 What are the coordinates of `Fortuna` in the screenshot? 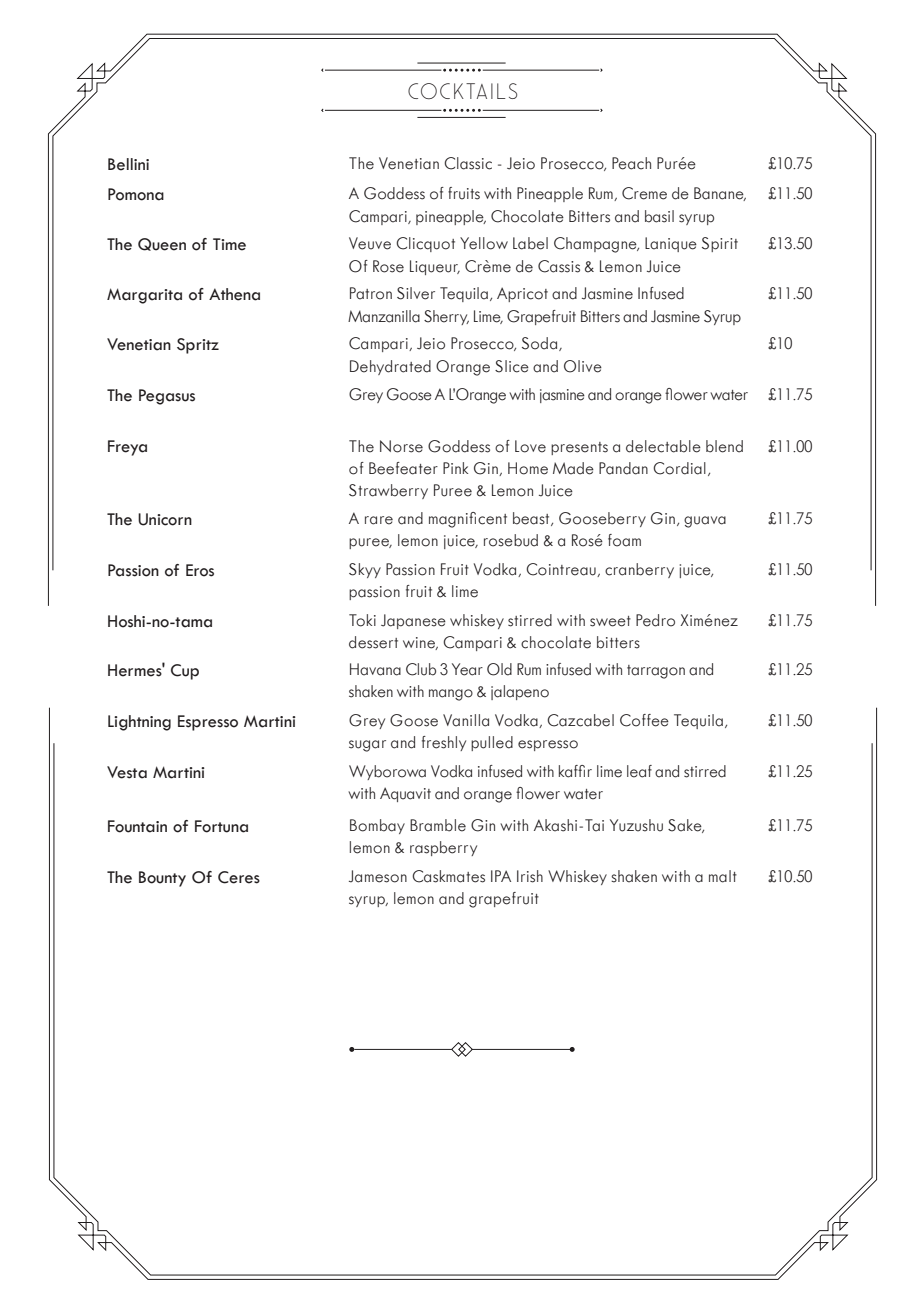 It's located at (221, 826).
